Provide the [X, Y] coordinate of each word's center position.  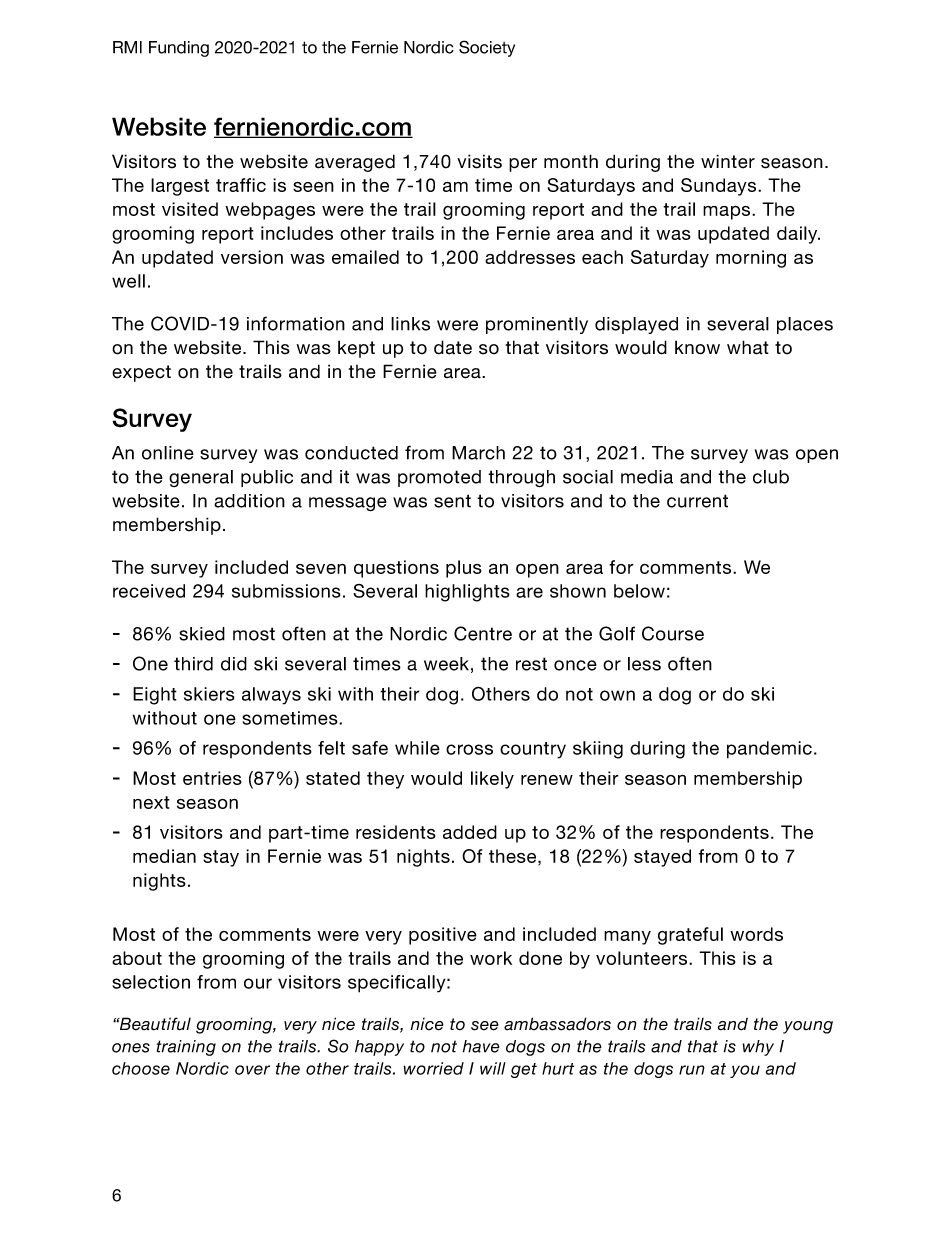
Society [487, 48]
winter [728, 161]
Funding [179, 49]
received [149, 591]
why [758, 1048]
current [697, 501]
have [481, 1046]
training [186, 1048]
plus [464, 569]
